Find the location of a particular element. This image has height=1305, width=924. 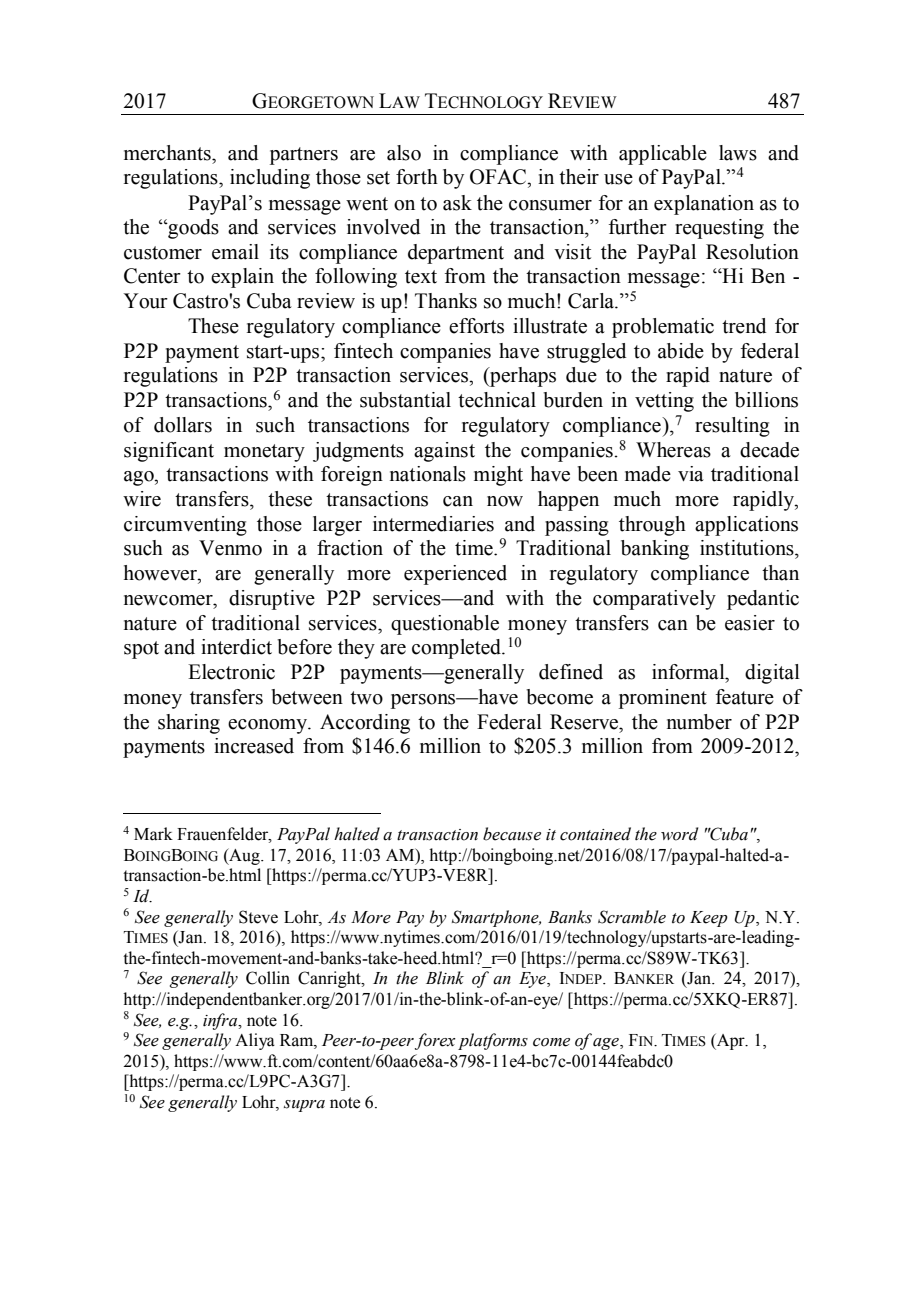

ask is located at coordinates (457, 203).
